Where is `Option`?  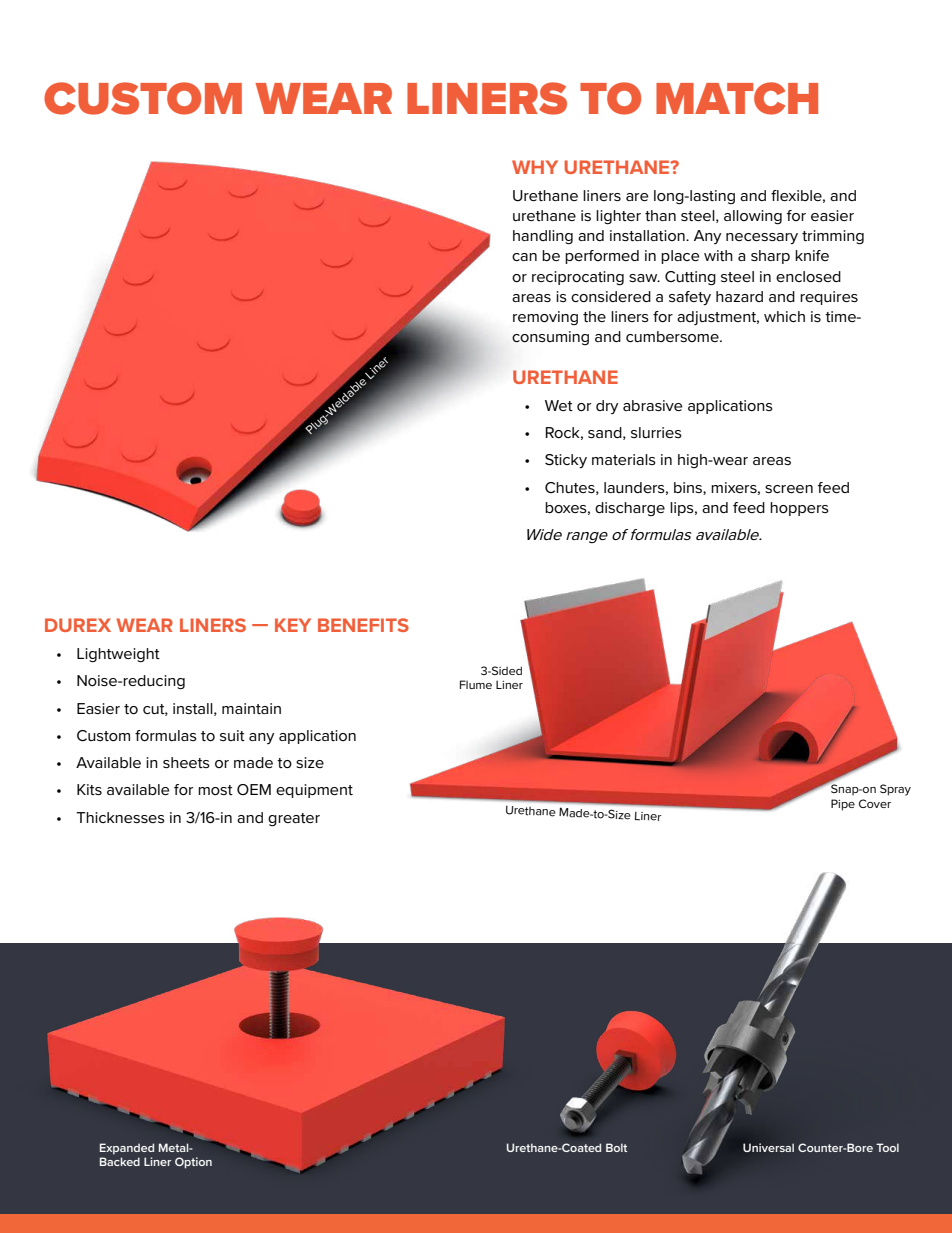 Option is located at coordinates (193, 1163).
